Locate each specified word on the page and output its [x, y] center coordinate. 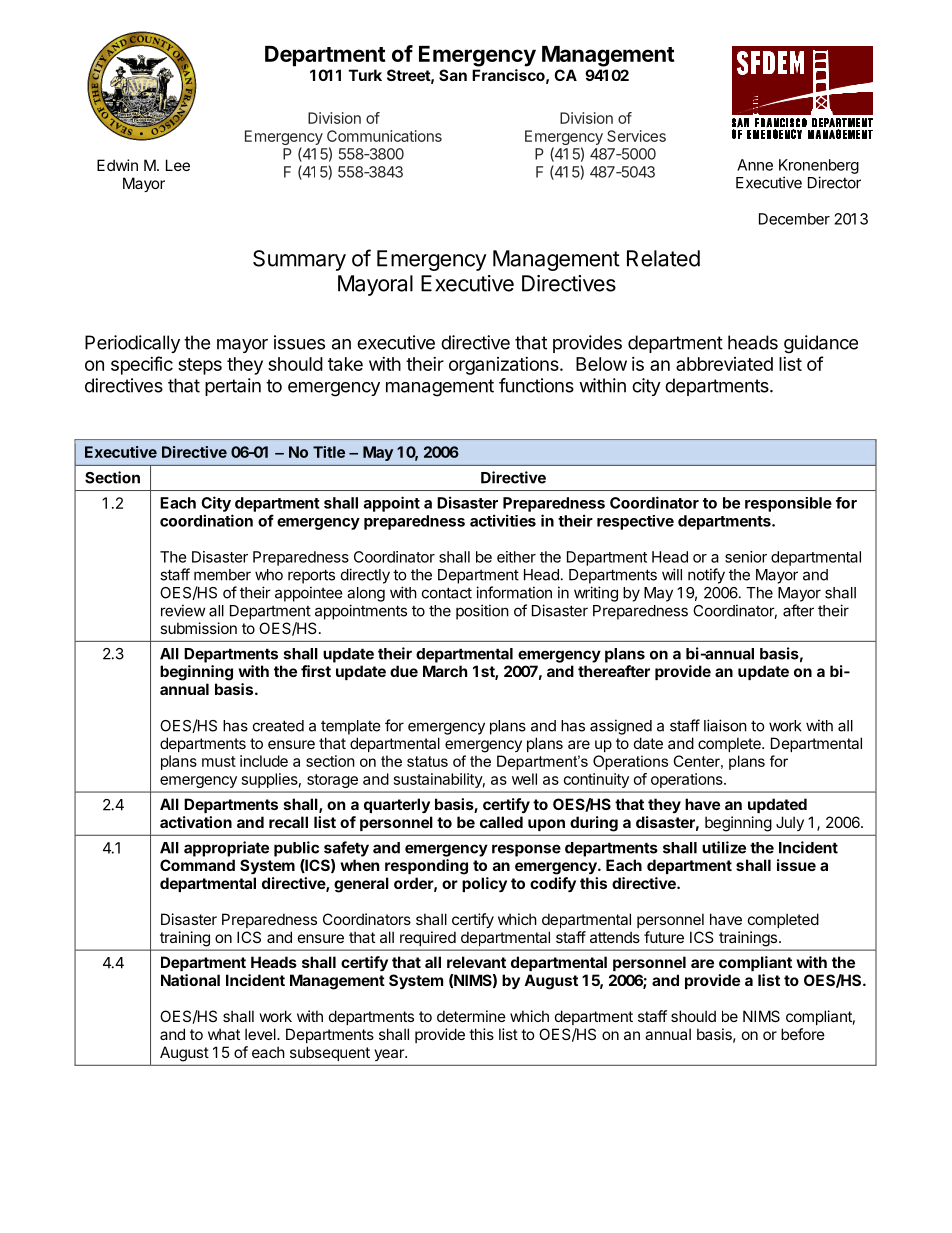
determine [471, 1016]
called [501, 822]
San [453, 75]
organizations [505, 366]
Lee [178, 165]
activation [196, 822]
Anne [755, 165]
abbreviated [724, 364]
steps [200, 366]
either [516, 557]
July [790, 824]
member [222, 575]
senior [746, 557]
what [224, 1034]
